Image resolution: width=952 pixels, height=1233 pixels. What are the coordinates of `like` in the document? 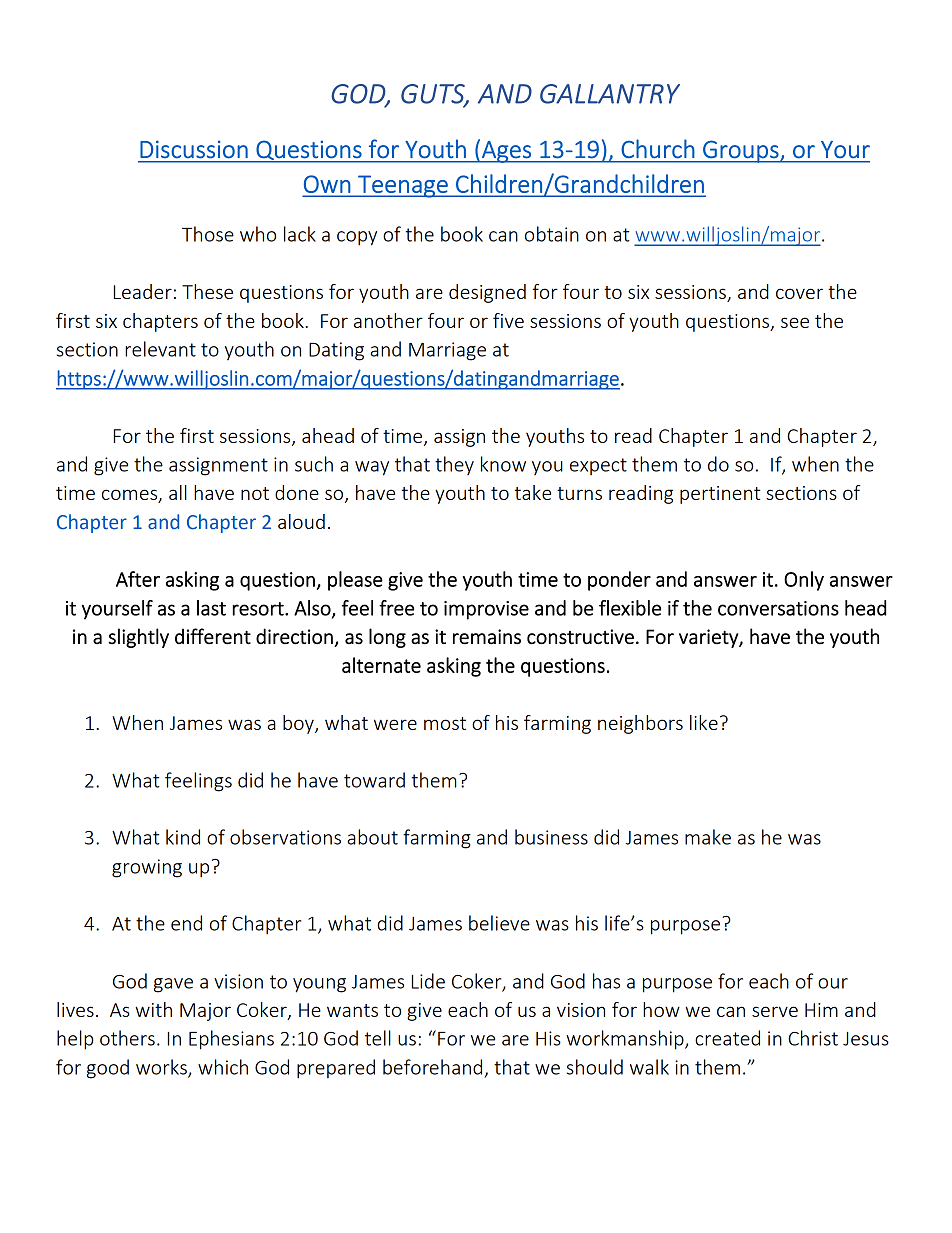 It's located at (704, 722).
